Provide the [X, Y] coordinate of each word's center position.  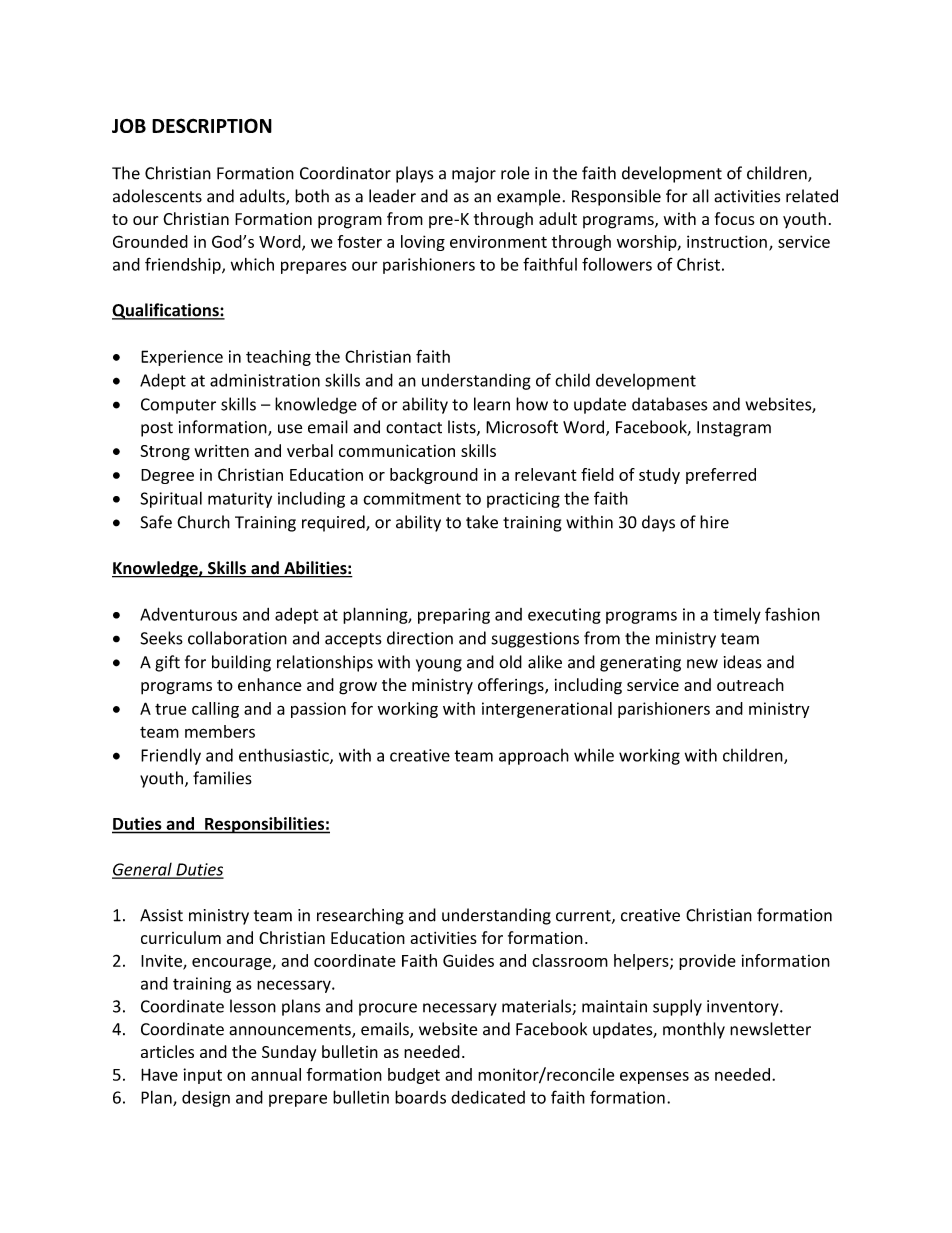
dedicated [488, 1097]
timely [737, 616]
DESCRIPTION [212, 125]
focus [735, 218]
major [474, 175]
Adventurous [188, 614]
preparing [454, 616]
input [202, 1076]
